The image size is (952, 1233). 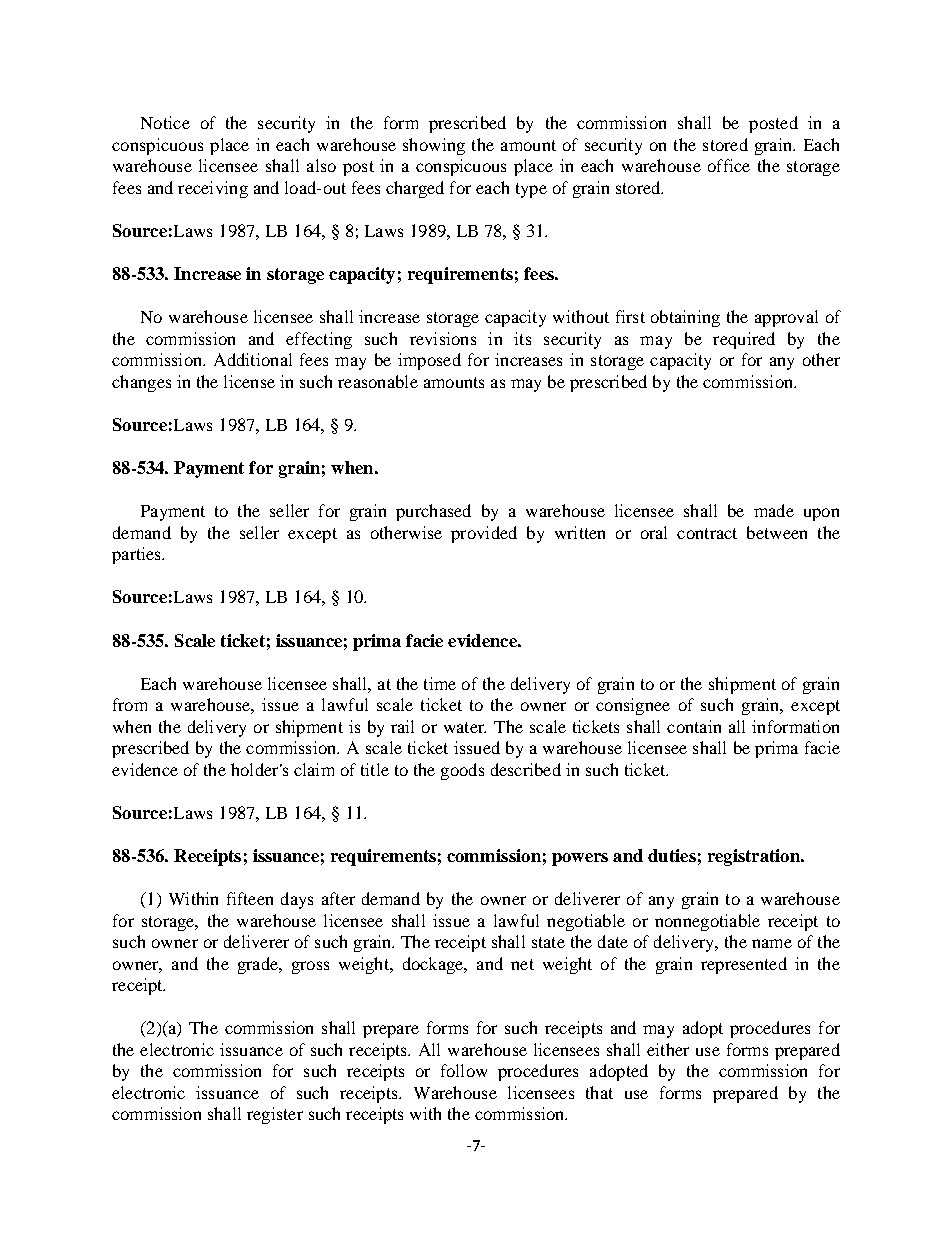 What do you see at coordinates (137, 555) in the screenshot?
I see `parties` at bounding box center [137, 555].
